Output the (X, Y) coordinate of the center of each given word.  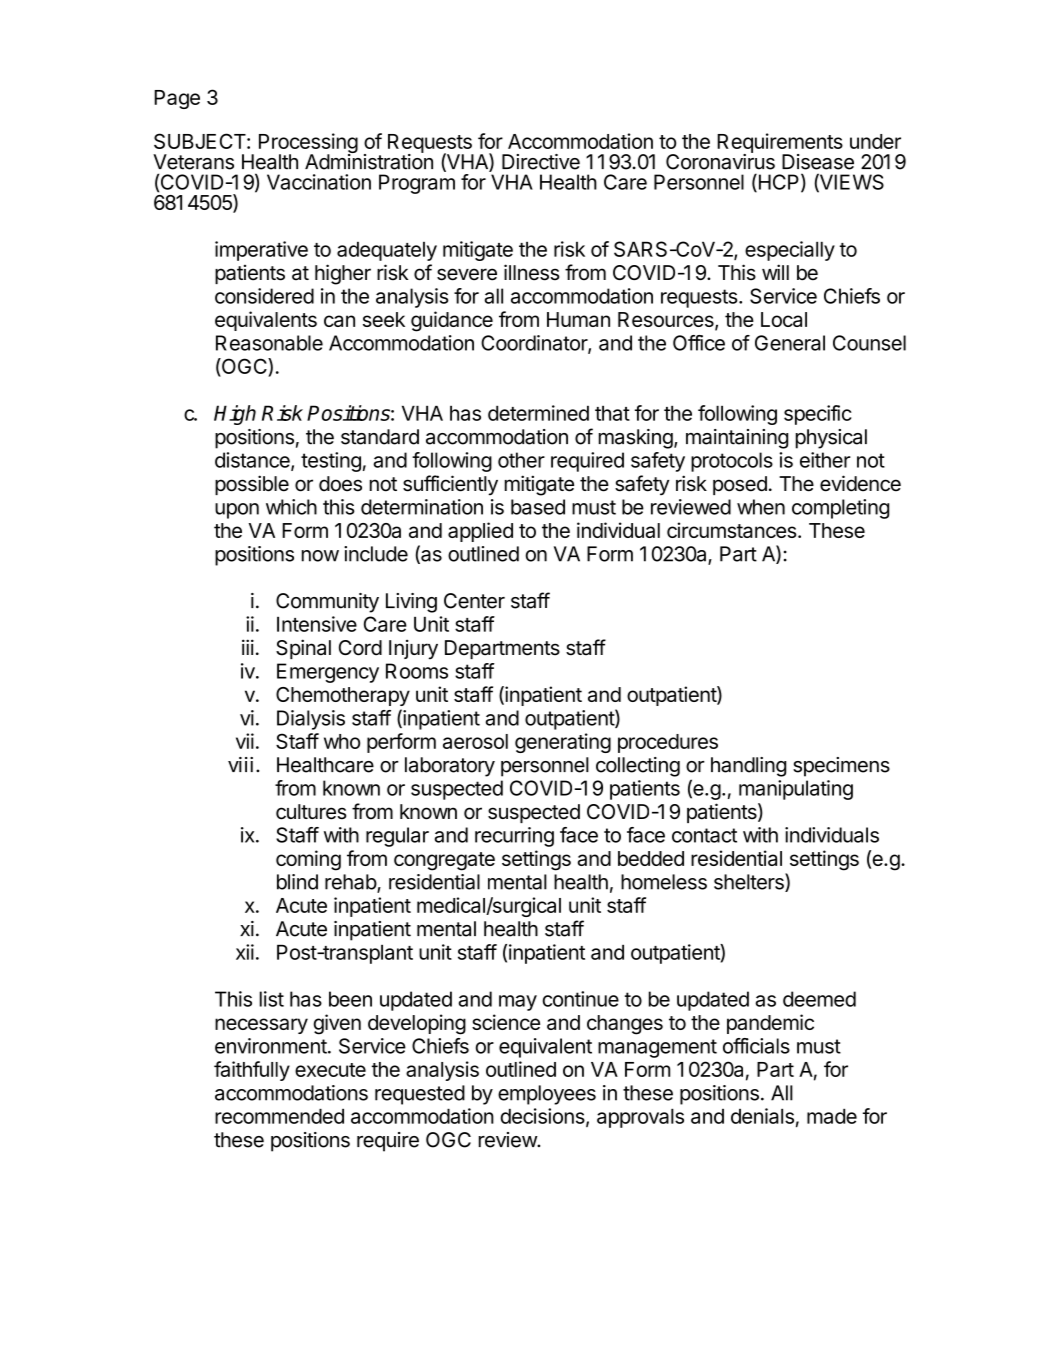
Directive (541, 162)
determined (538, 413)
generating (563, 743)
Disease (818, 162)
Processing (308, 144)
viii (242, 764)
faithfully (252, 1071)
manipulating (796, 790)
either (825, 460)
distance (253, 461)
